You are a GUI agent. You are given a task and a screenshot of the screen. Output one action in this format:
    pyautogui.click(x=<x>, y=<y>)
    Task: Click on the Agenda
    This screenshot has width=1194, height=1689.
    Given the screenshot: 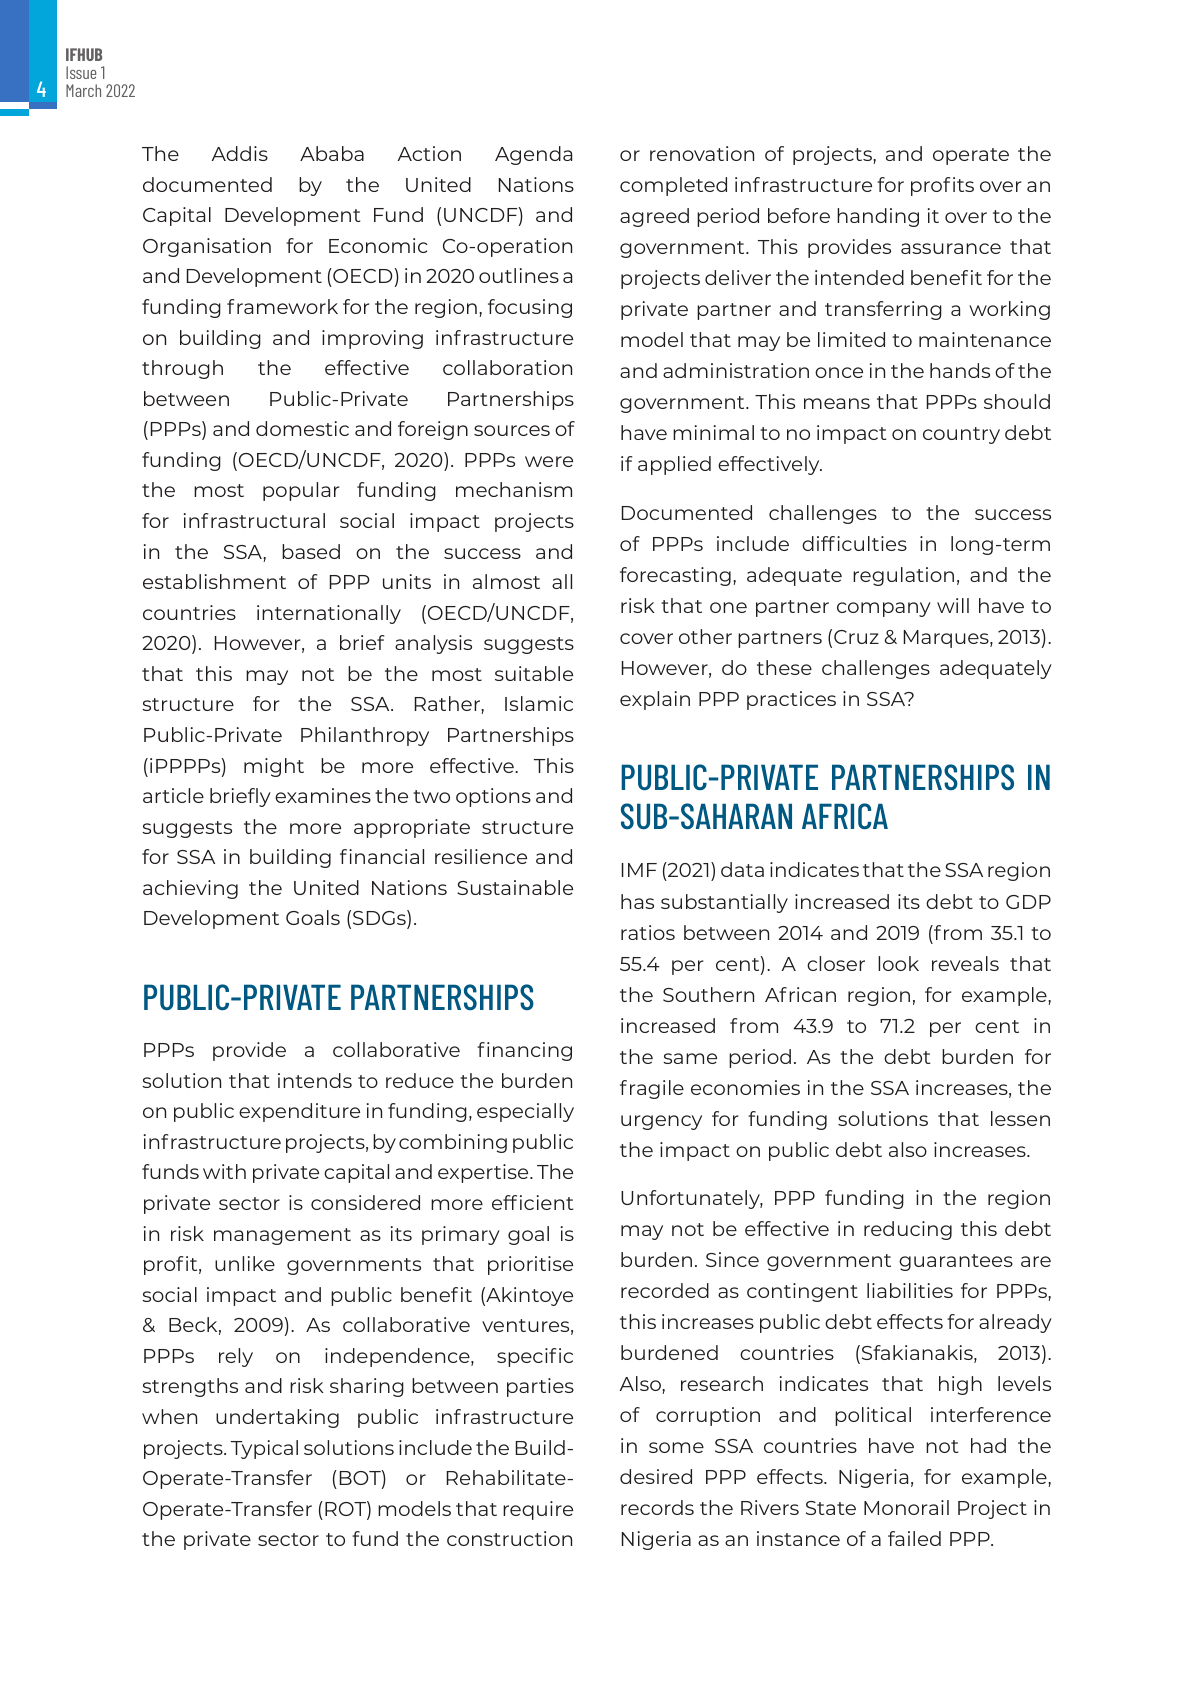 What is the action you would take?
    pyautogui.click(x=533, y=155)
